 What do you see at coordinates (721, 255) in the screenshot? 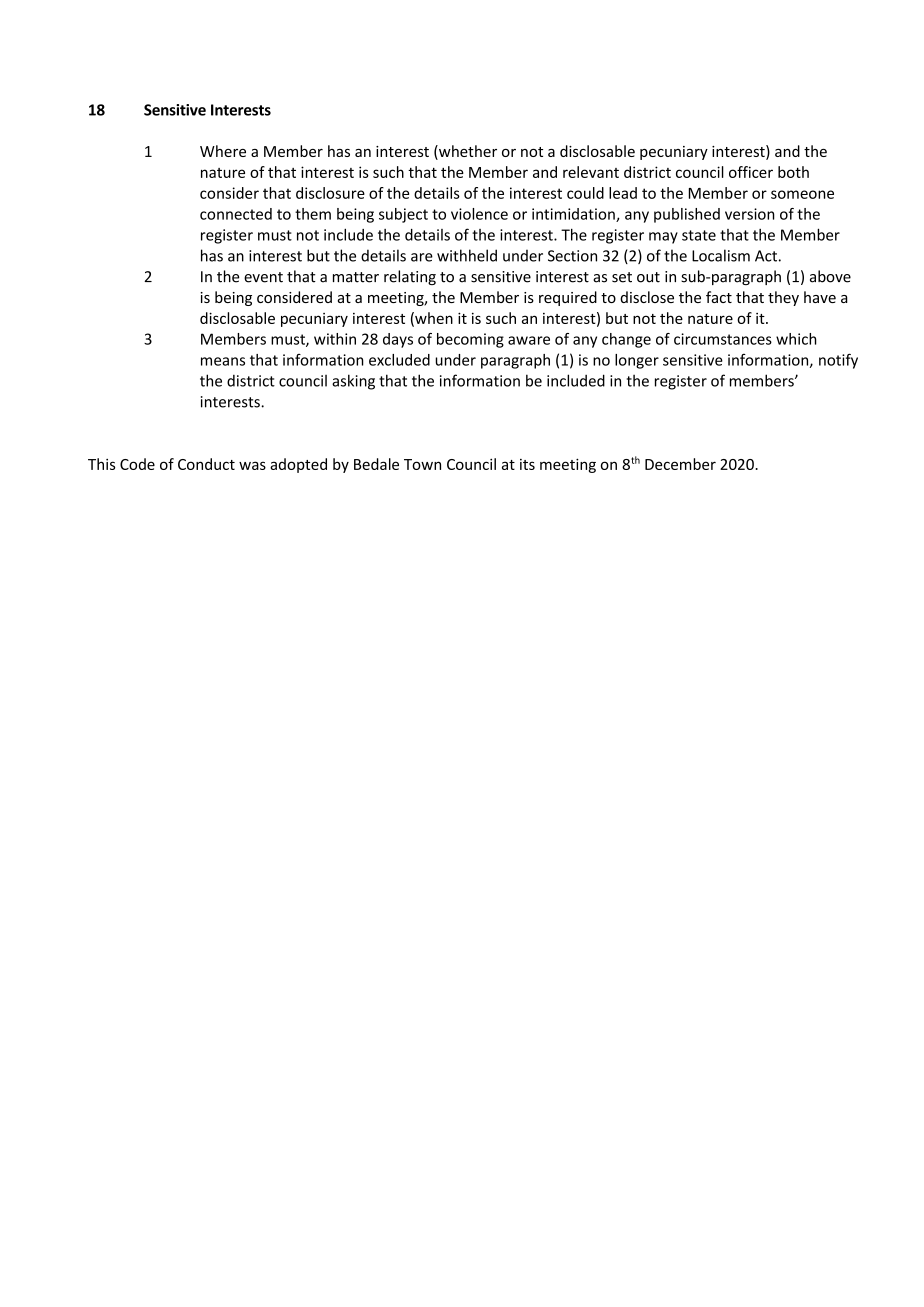
I see `Localism` at bounding box center [721, 255].
